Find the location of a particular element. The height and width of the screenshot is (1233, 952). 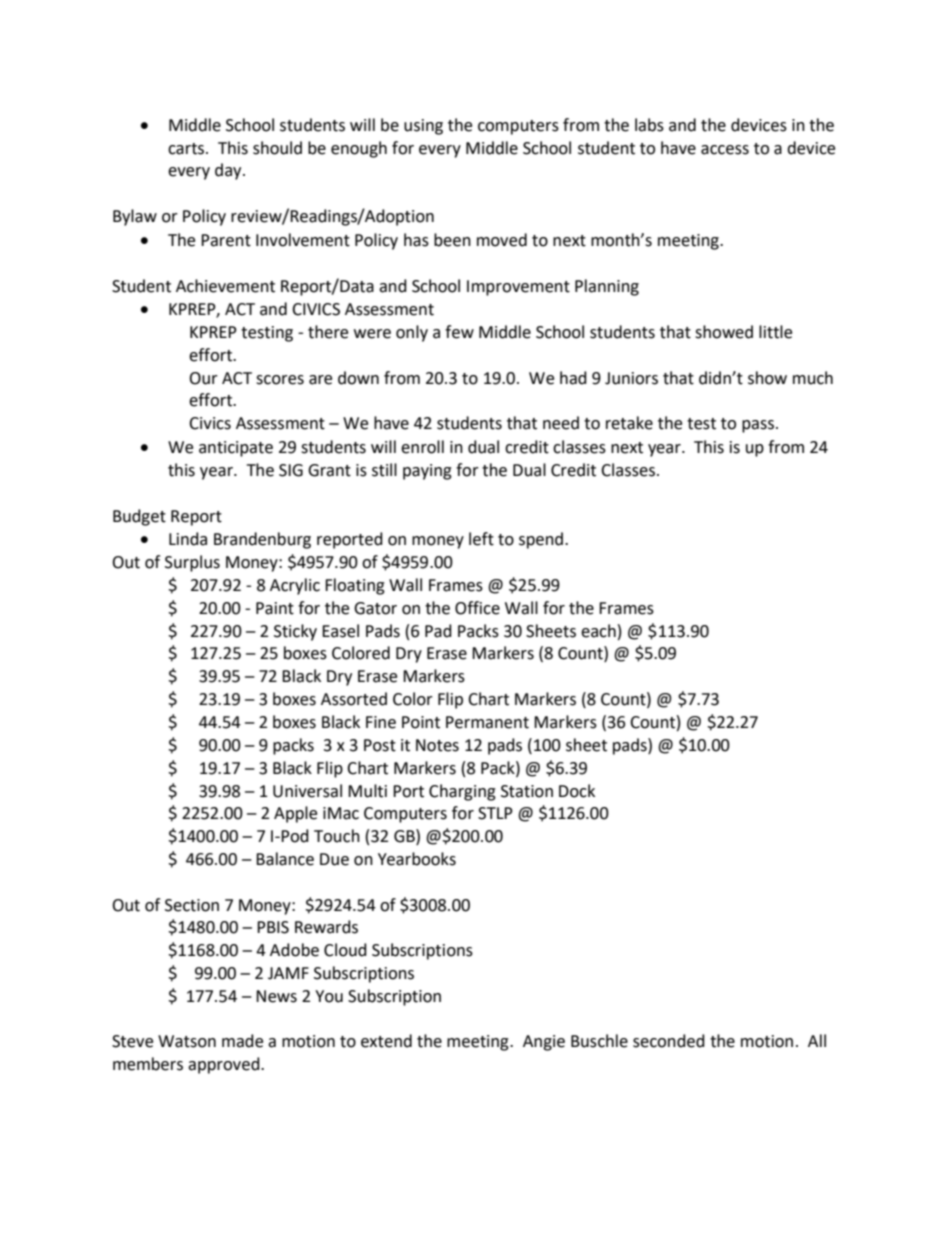

pass is located at coordinates (759, 426).
